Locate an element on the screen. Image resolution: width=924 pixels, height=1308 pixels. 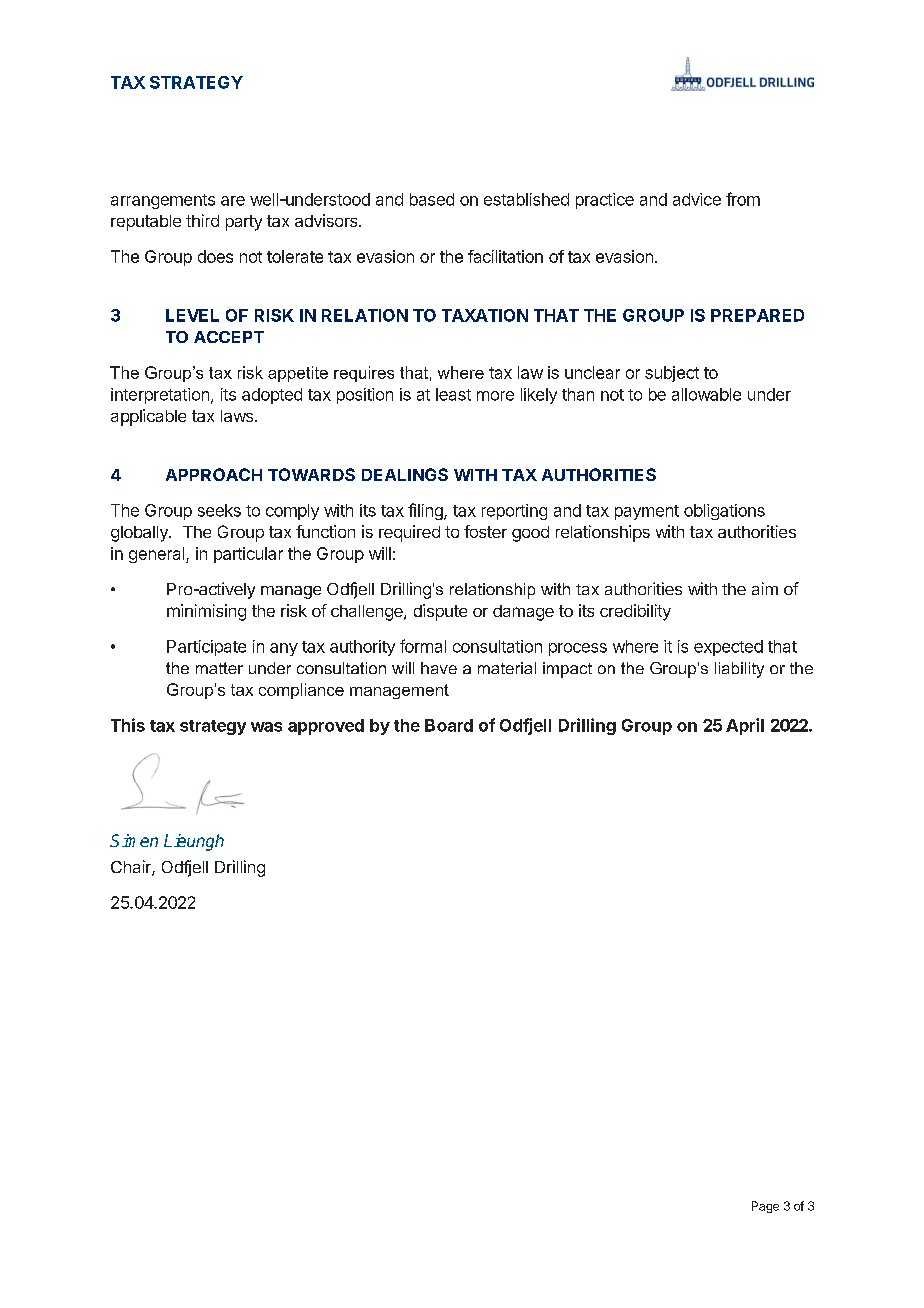
April is located at coordinates (745, 726).
